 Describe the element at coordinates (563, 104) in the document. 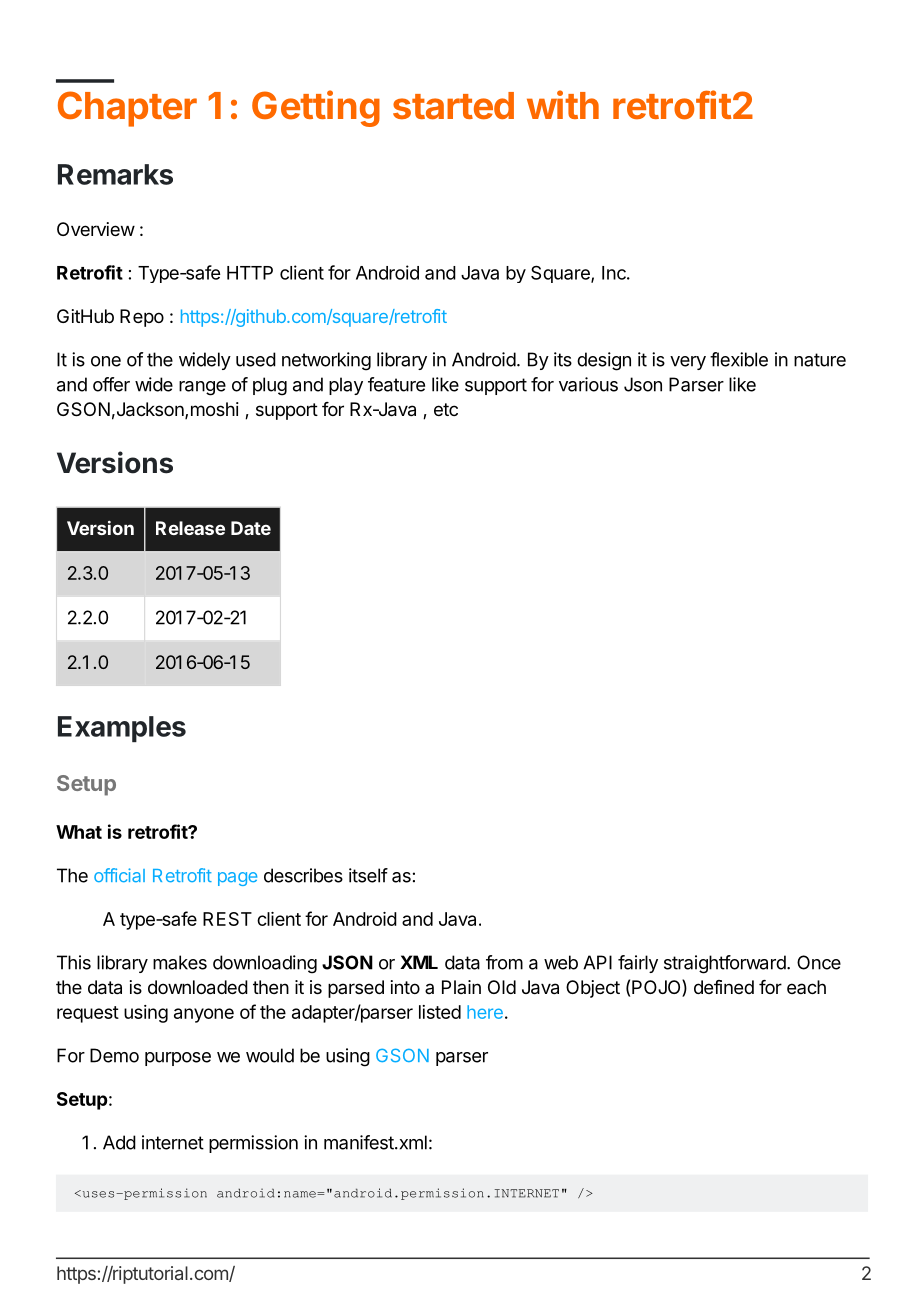

I see `with` at that location.
